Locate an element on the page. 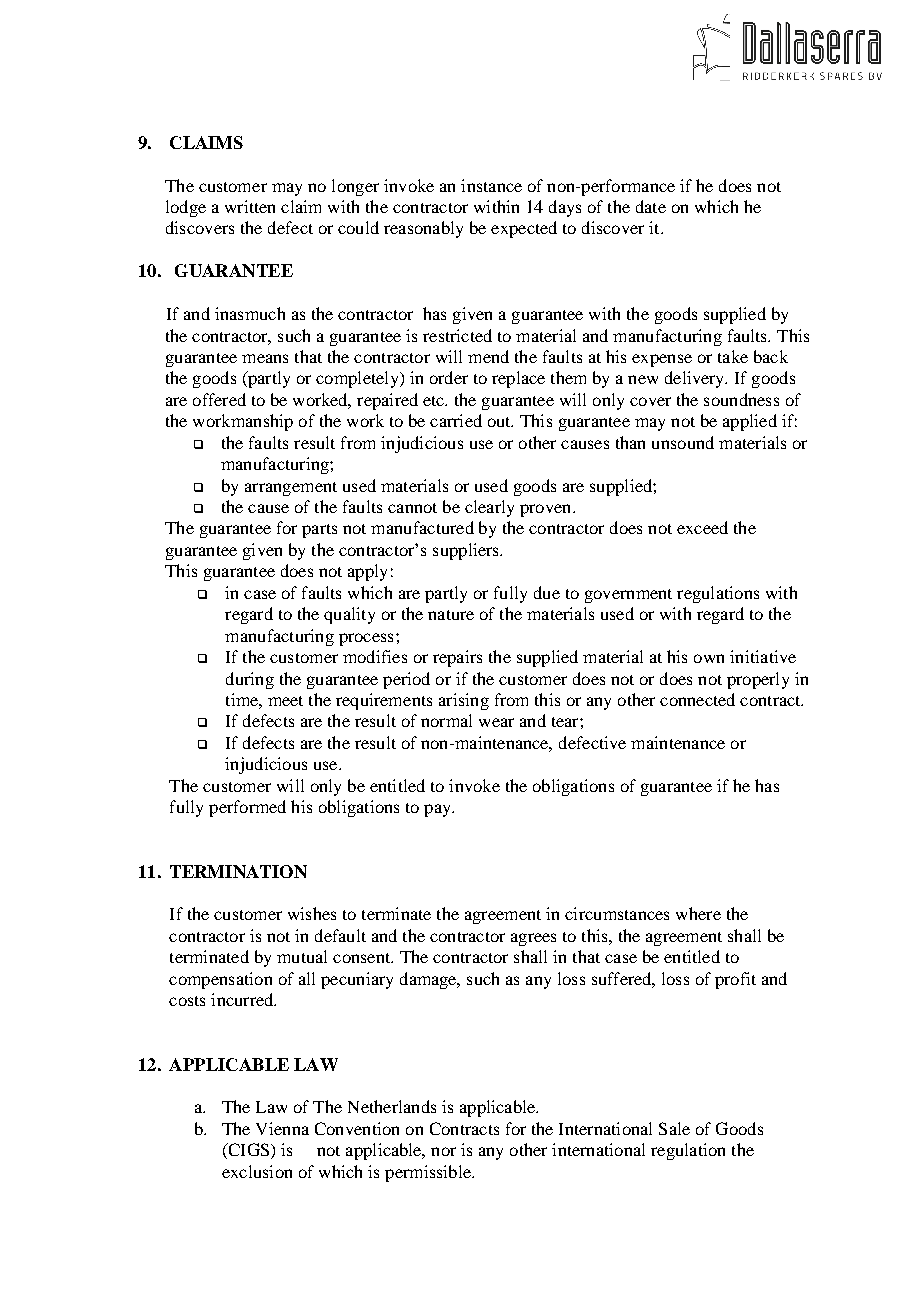 The height and width of the page is (1308, 924). arrangement is located at coordinates (291, 489).
